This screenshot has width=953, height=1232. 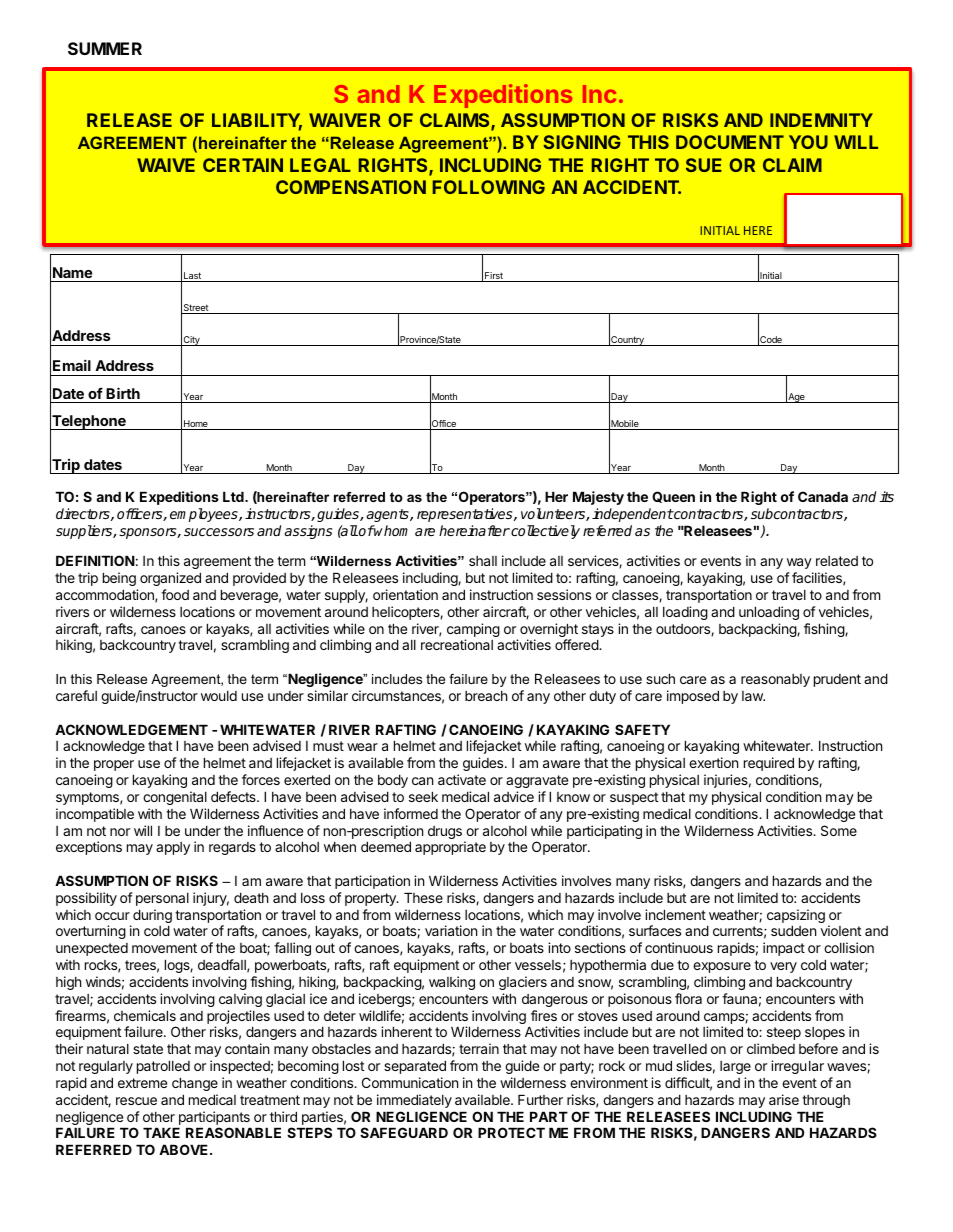 I want to click on activate, so click(x=462, y=779).
